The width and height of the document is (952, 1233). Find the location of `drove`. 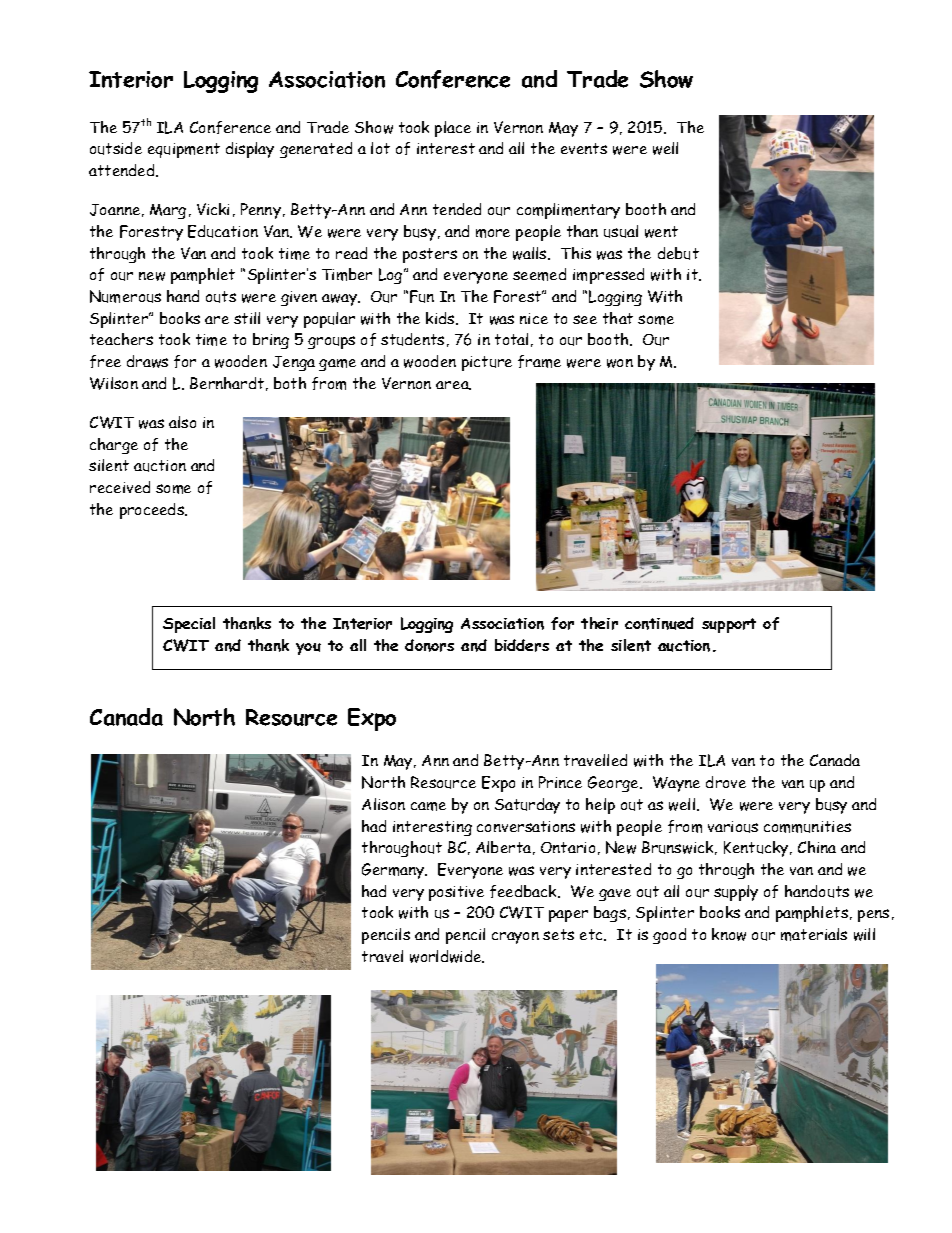

drove is located at coordinates (726, 782).
